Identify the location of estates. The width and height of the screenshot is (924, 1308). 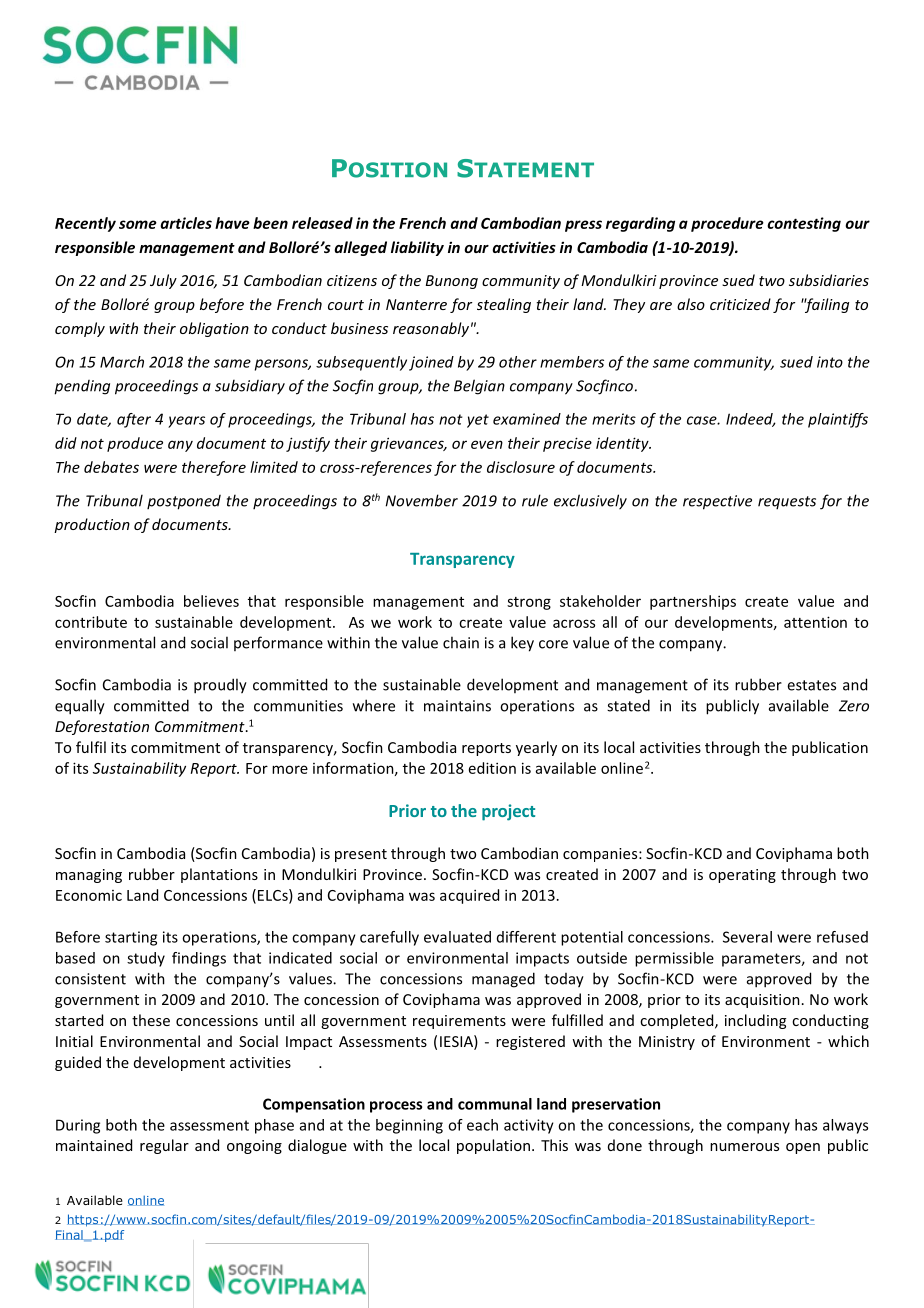
(811, 685).
